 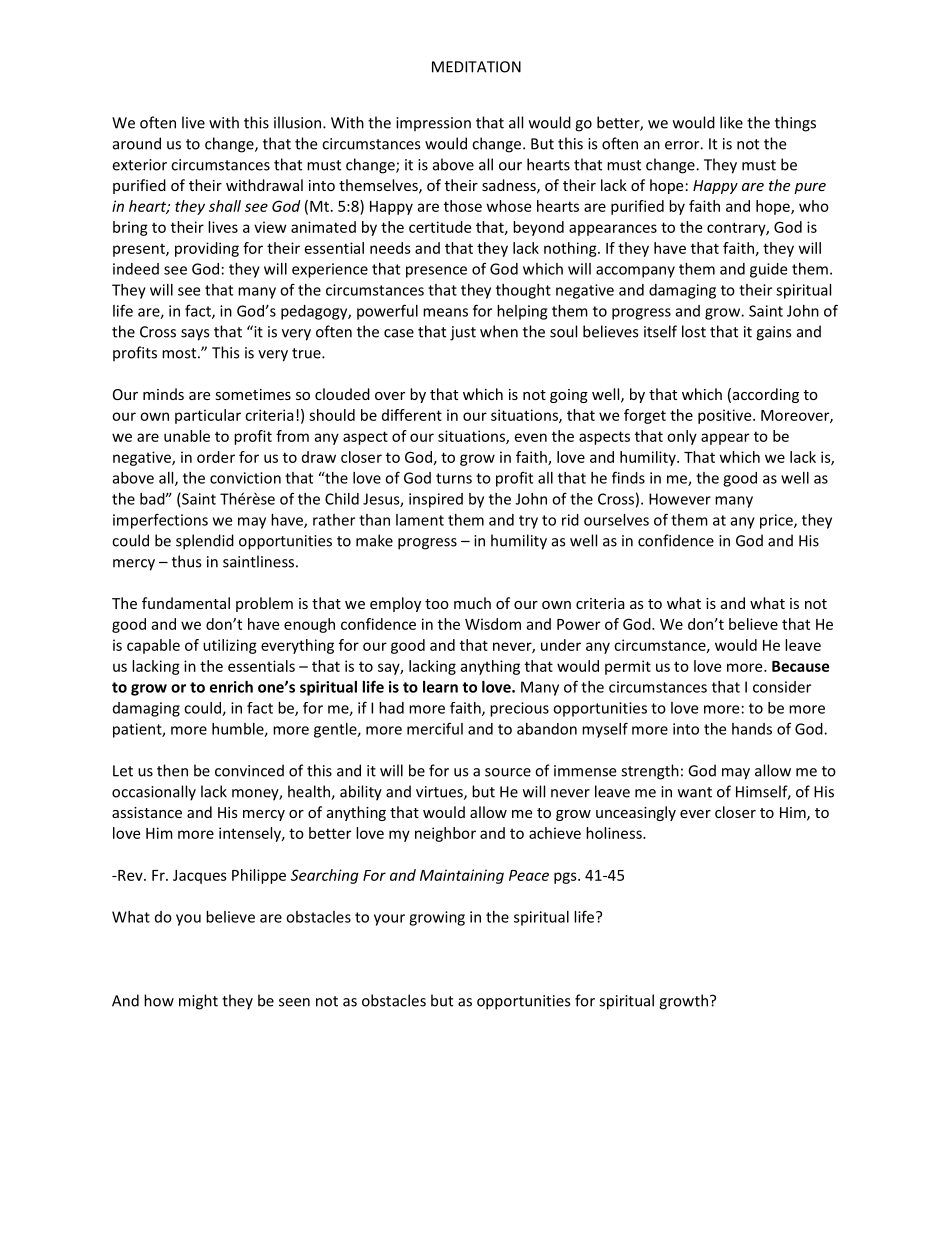 I want to click on source, so click(x=508, y=772).
